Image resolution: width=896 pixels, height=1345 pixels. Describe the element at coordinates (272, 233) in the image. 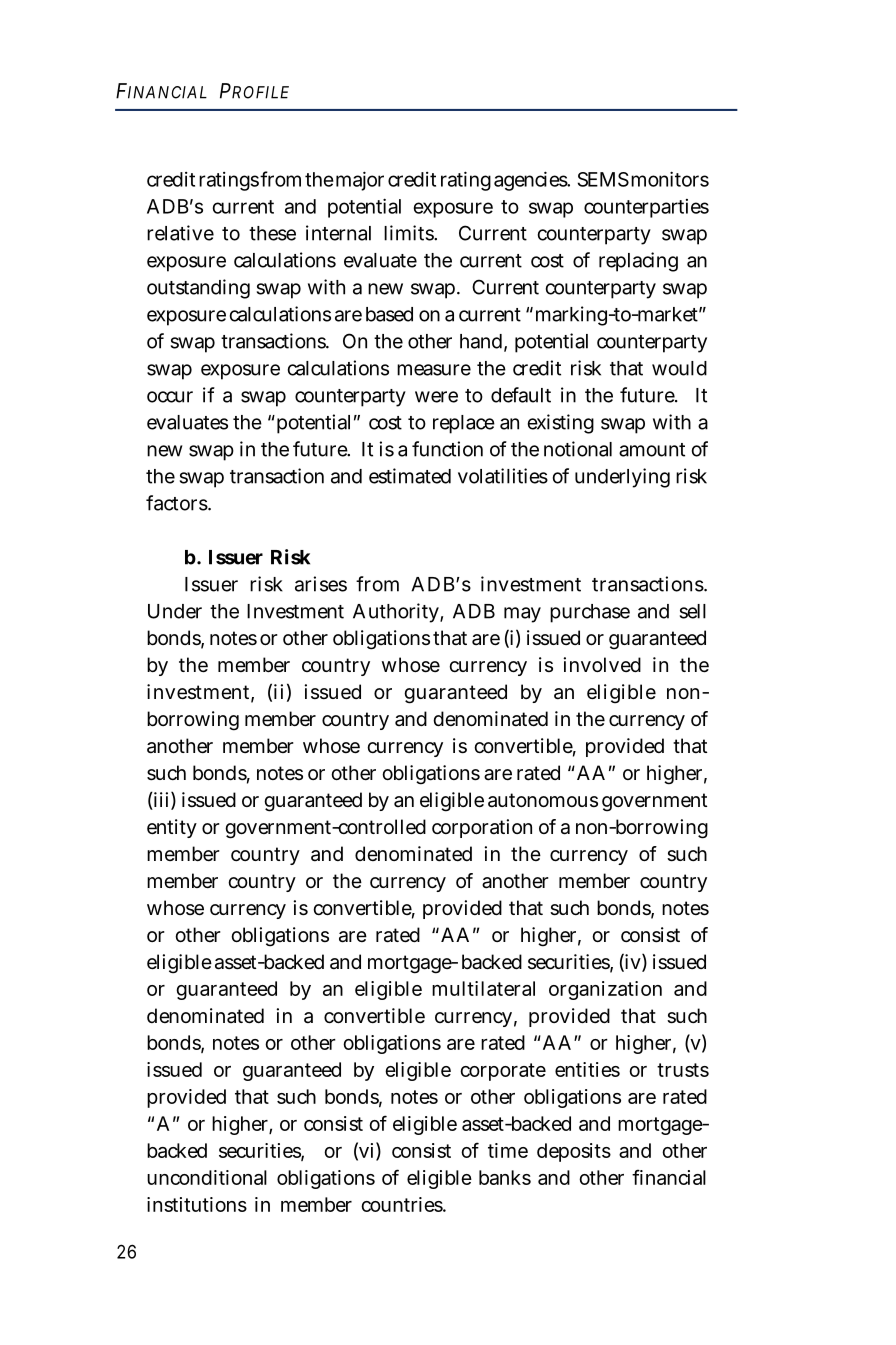

I see `these` at that location.
